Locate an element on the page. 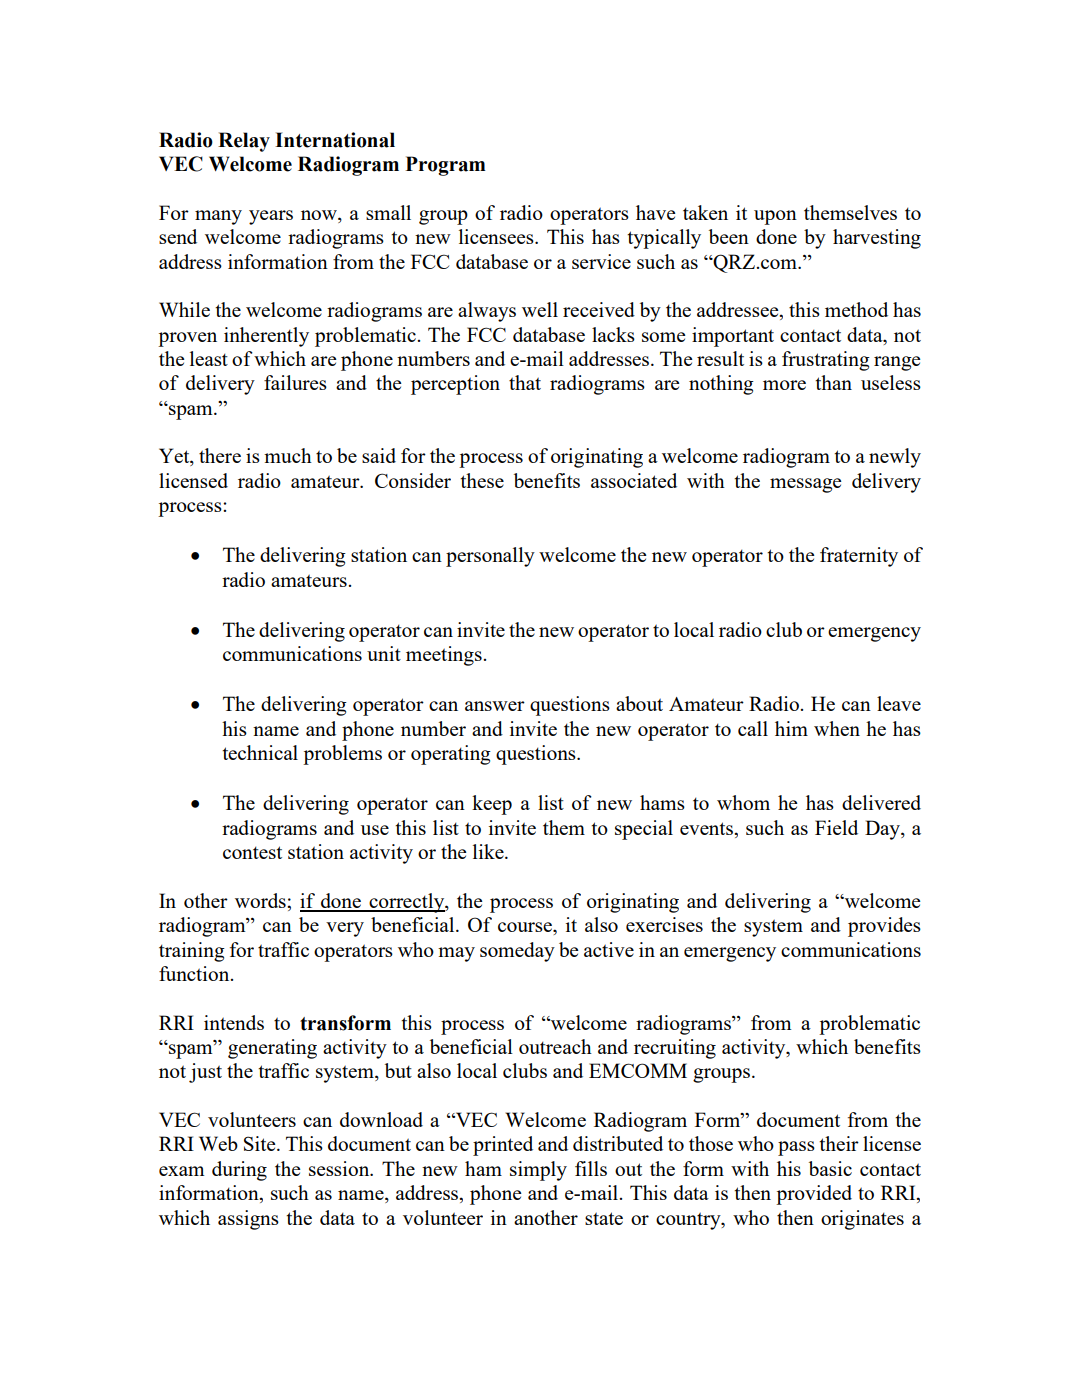  provides is located at coordinates (884, 927).
